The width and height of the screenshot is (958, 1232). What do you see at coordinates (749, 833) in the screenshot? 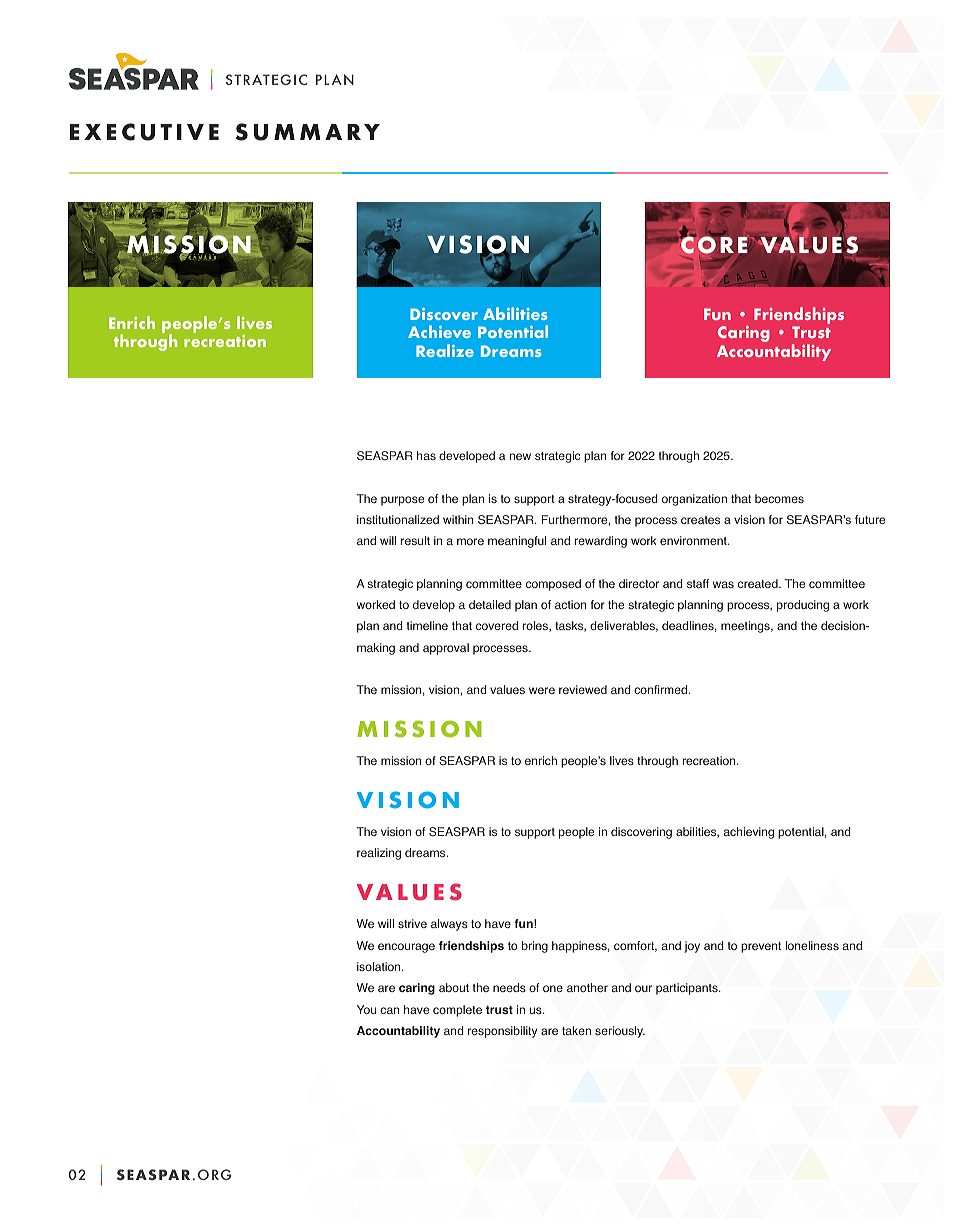
I see `achieving` at bounding box center [749, 833].
